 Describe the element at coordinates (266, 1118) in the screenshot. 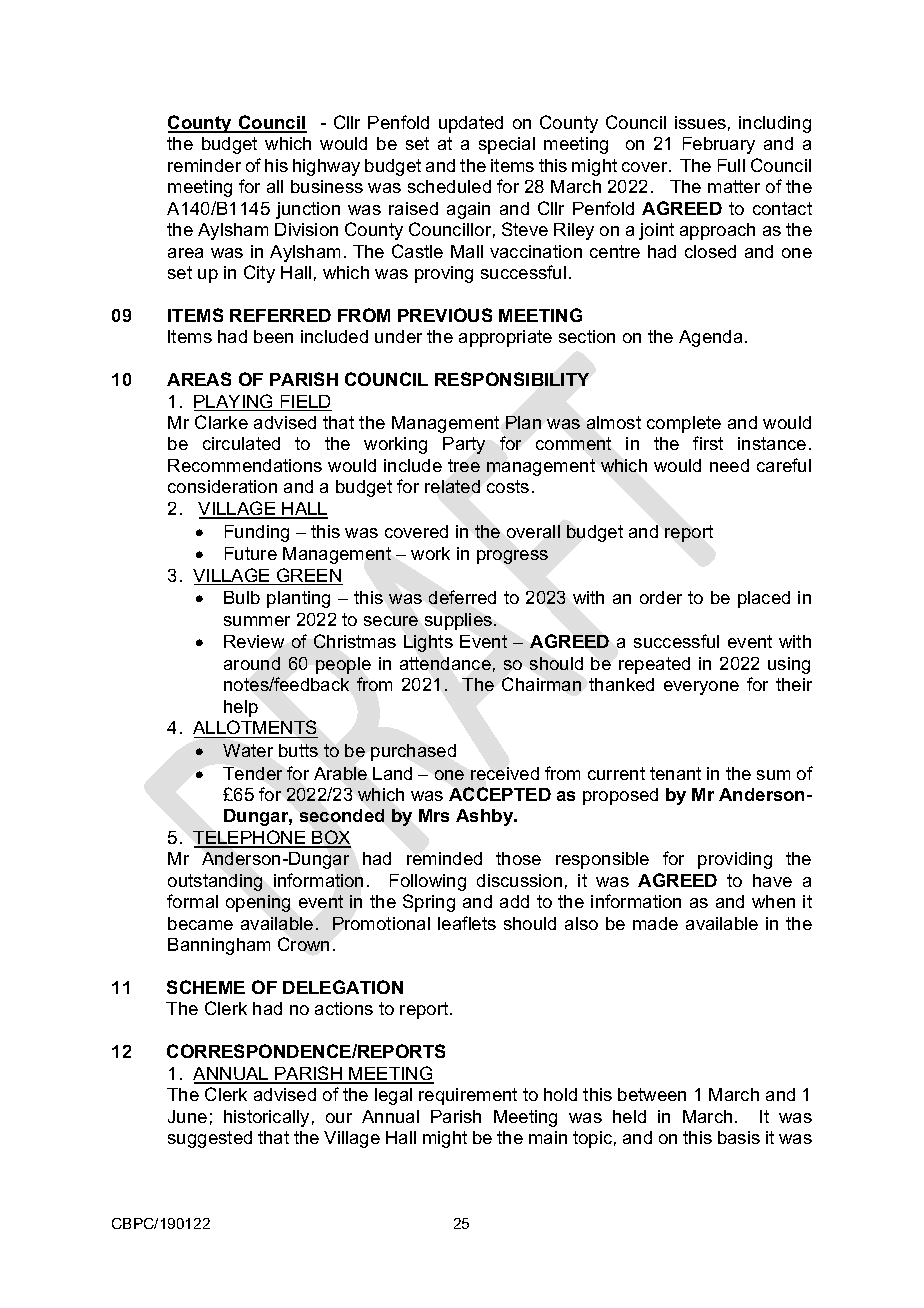

I see `historically` at that location.
